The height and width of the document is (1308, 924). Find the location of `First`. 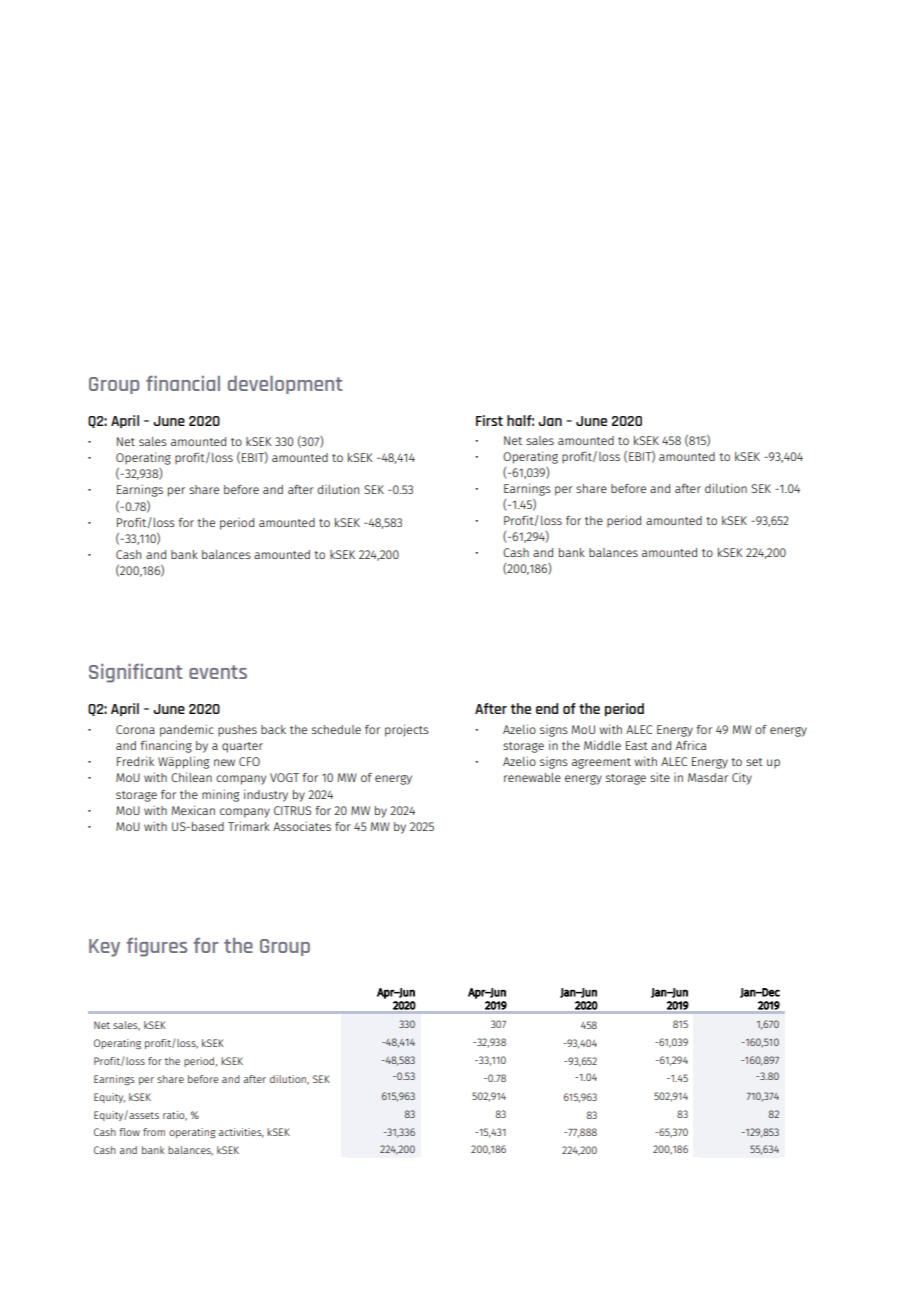

First is located at coordinates (489, 420).
